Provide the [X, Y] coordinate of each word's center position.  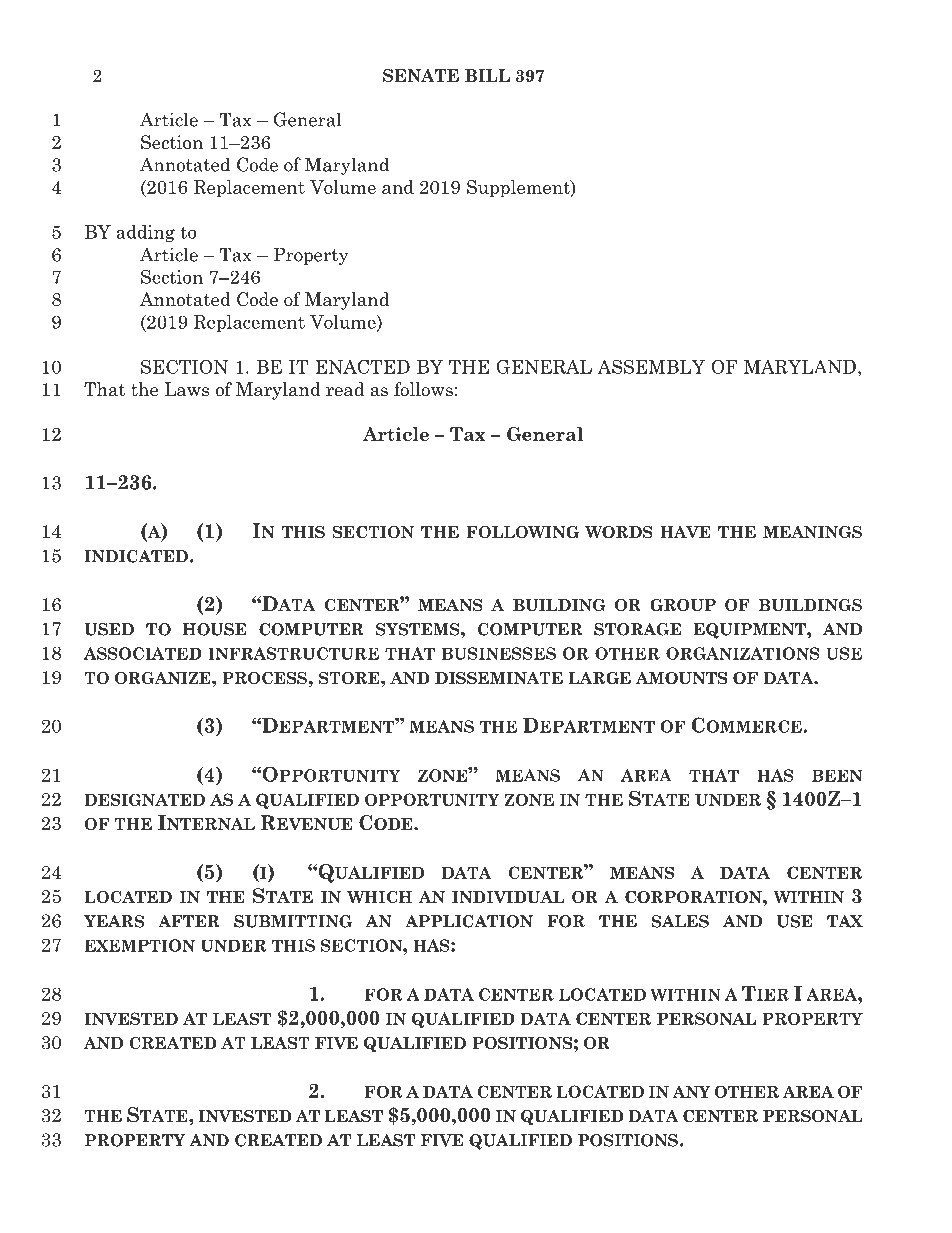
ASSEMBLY [651, 366]
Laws [186, 389]
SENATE [421, 75]
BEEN [837, 775]
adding [145, 233]
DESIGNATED [144, 799]
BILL [487, 75]
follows [423, 389]
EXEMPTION [139, 945]
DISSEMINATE [499, 678]
